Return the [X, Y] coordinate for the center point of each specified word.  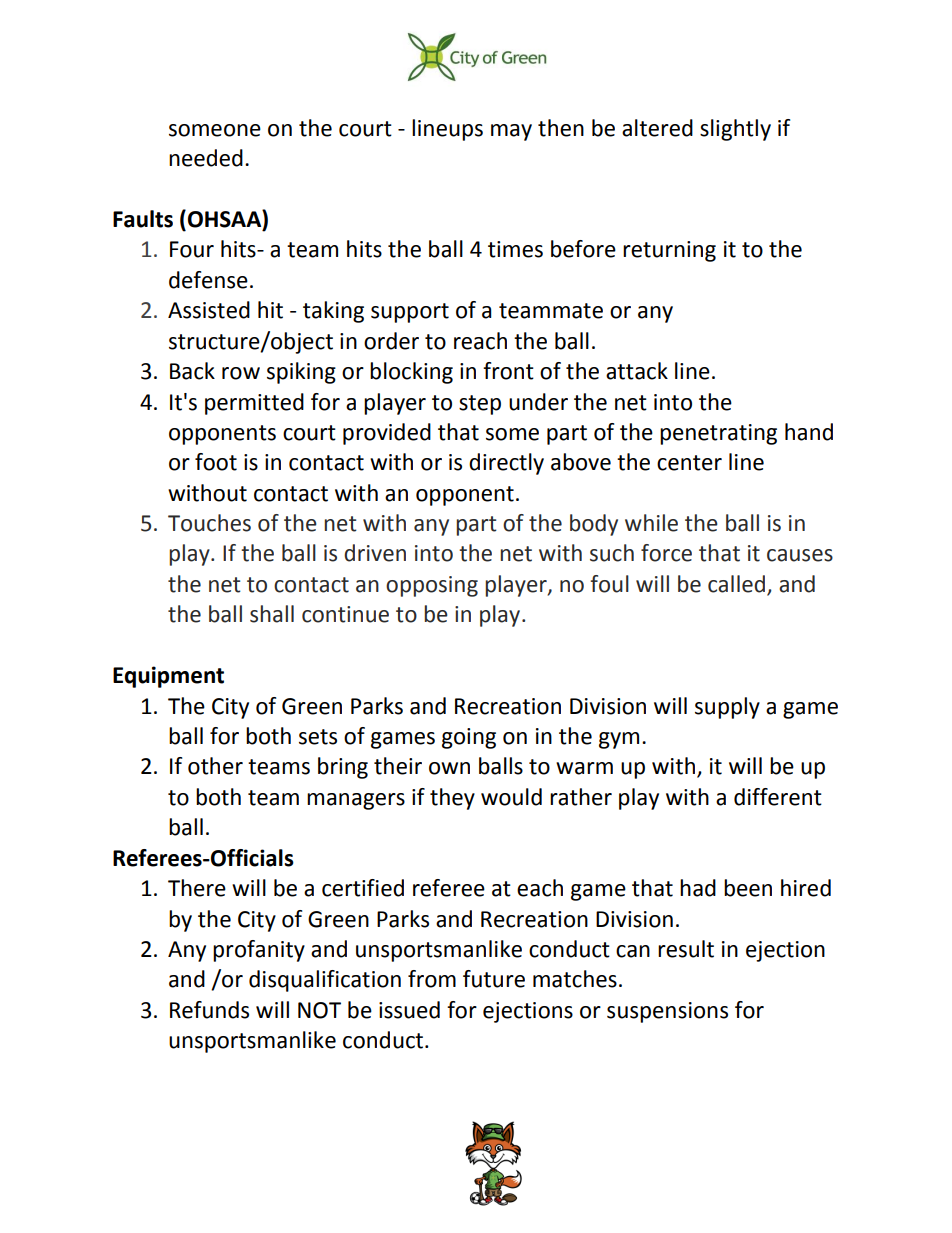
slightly [735, 130]
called [736, 584]
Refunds [209, 1010]
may [511, 132]
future [494, 979]
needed [206, 158]
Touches [209, 523]
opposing [432, 586]
